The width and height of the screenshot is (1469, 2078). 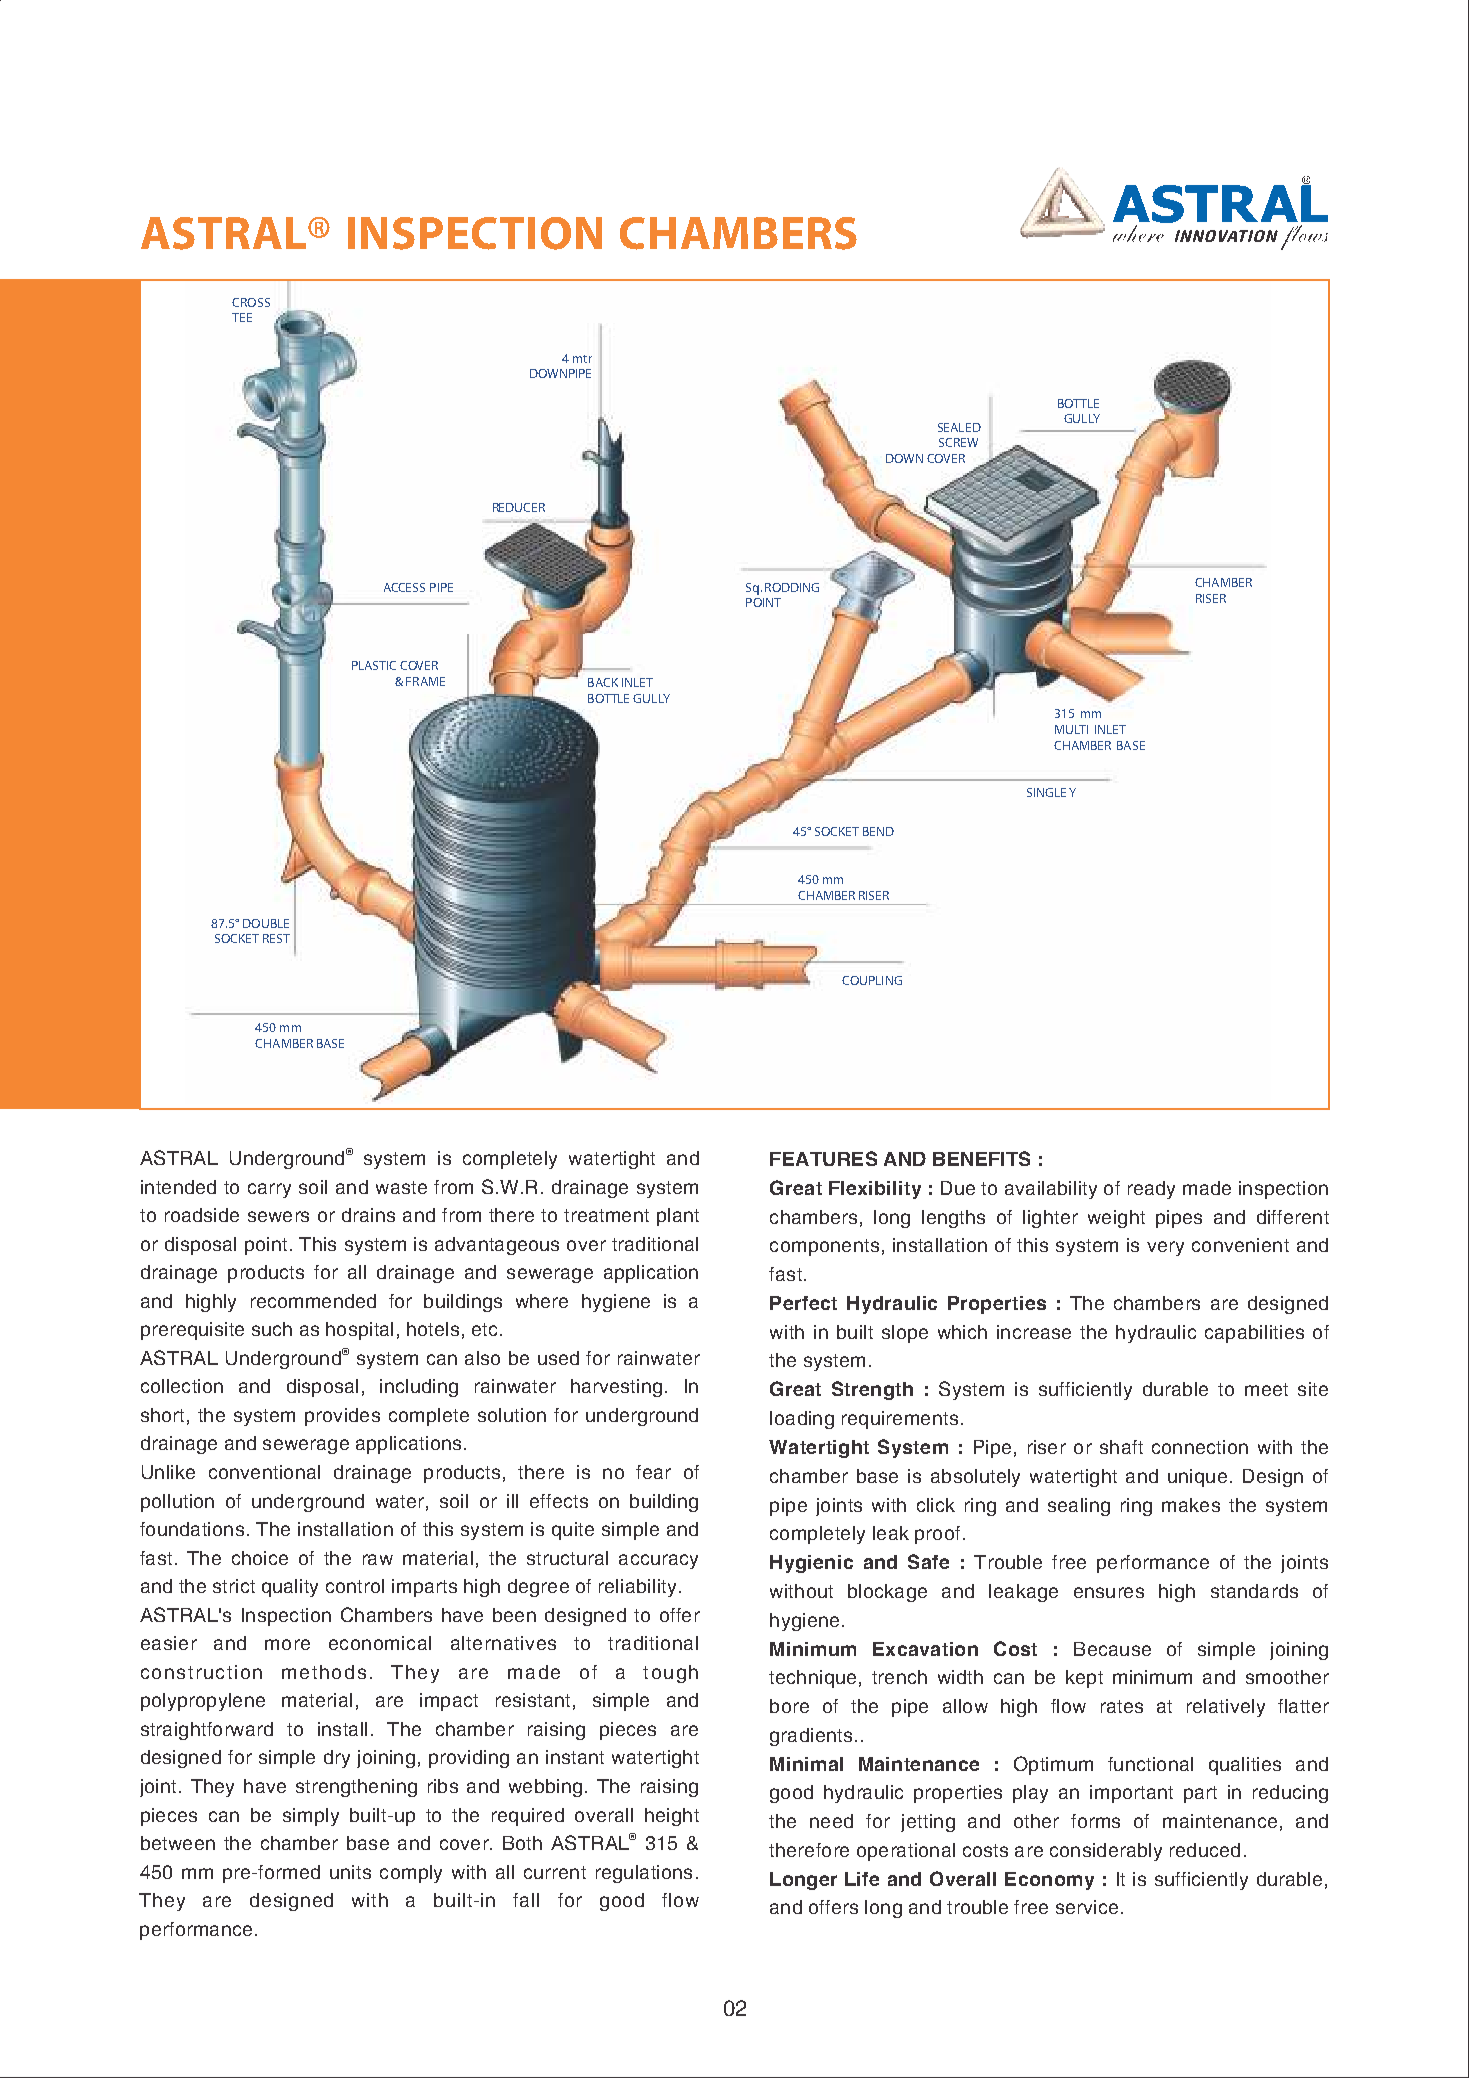 I want to click on unique, so click(x=1197, y=1478).
